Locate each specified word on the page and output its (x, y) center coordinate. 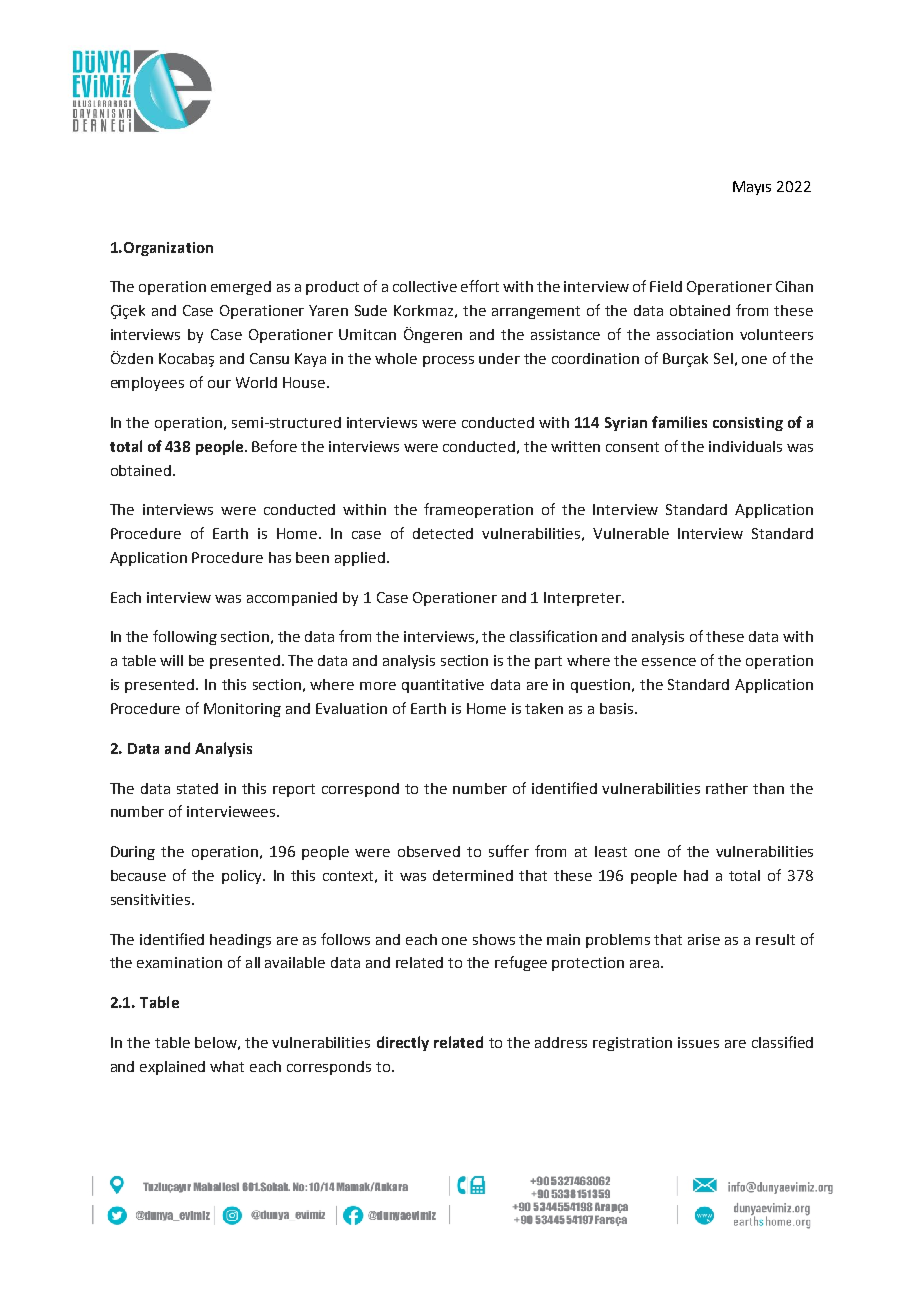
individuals (745, 446)
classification (553, 636)
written (575, 446)
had (696, 875)
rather (727, 788)
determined (473, 875)
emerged (241, 288)
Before (274, 446)
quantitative (443, 686)
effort (480, 286)
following (185, 637)
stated (197, 788)
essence (669, 662)
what (227, 1066)
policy (243, 877)
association (695, 334)
